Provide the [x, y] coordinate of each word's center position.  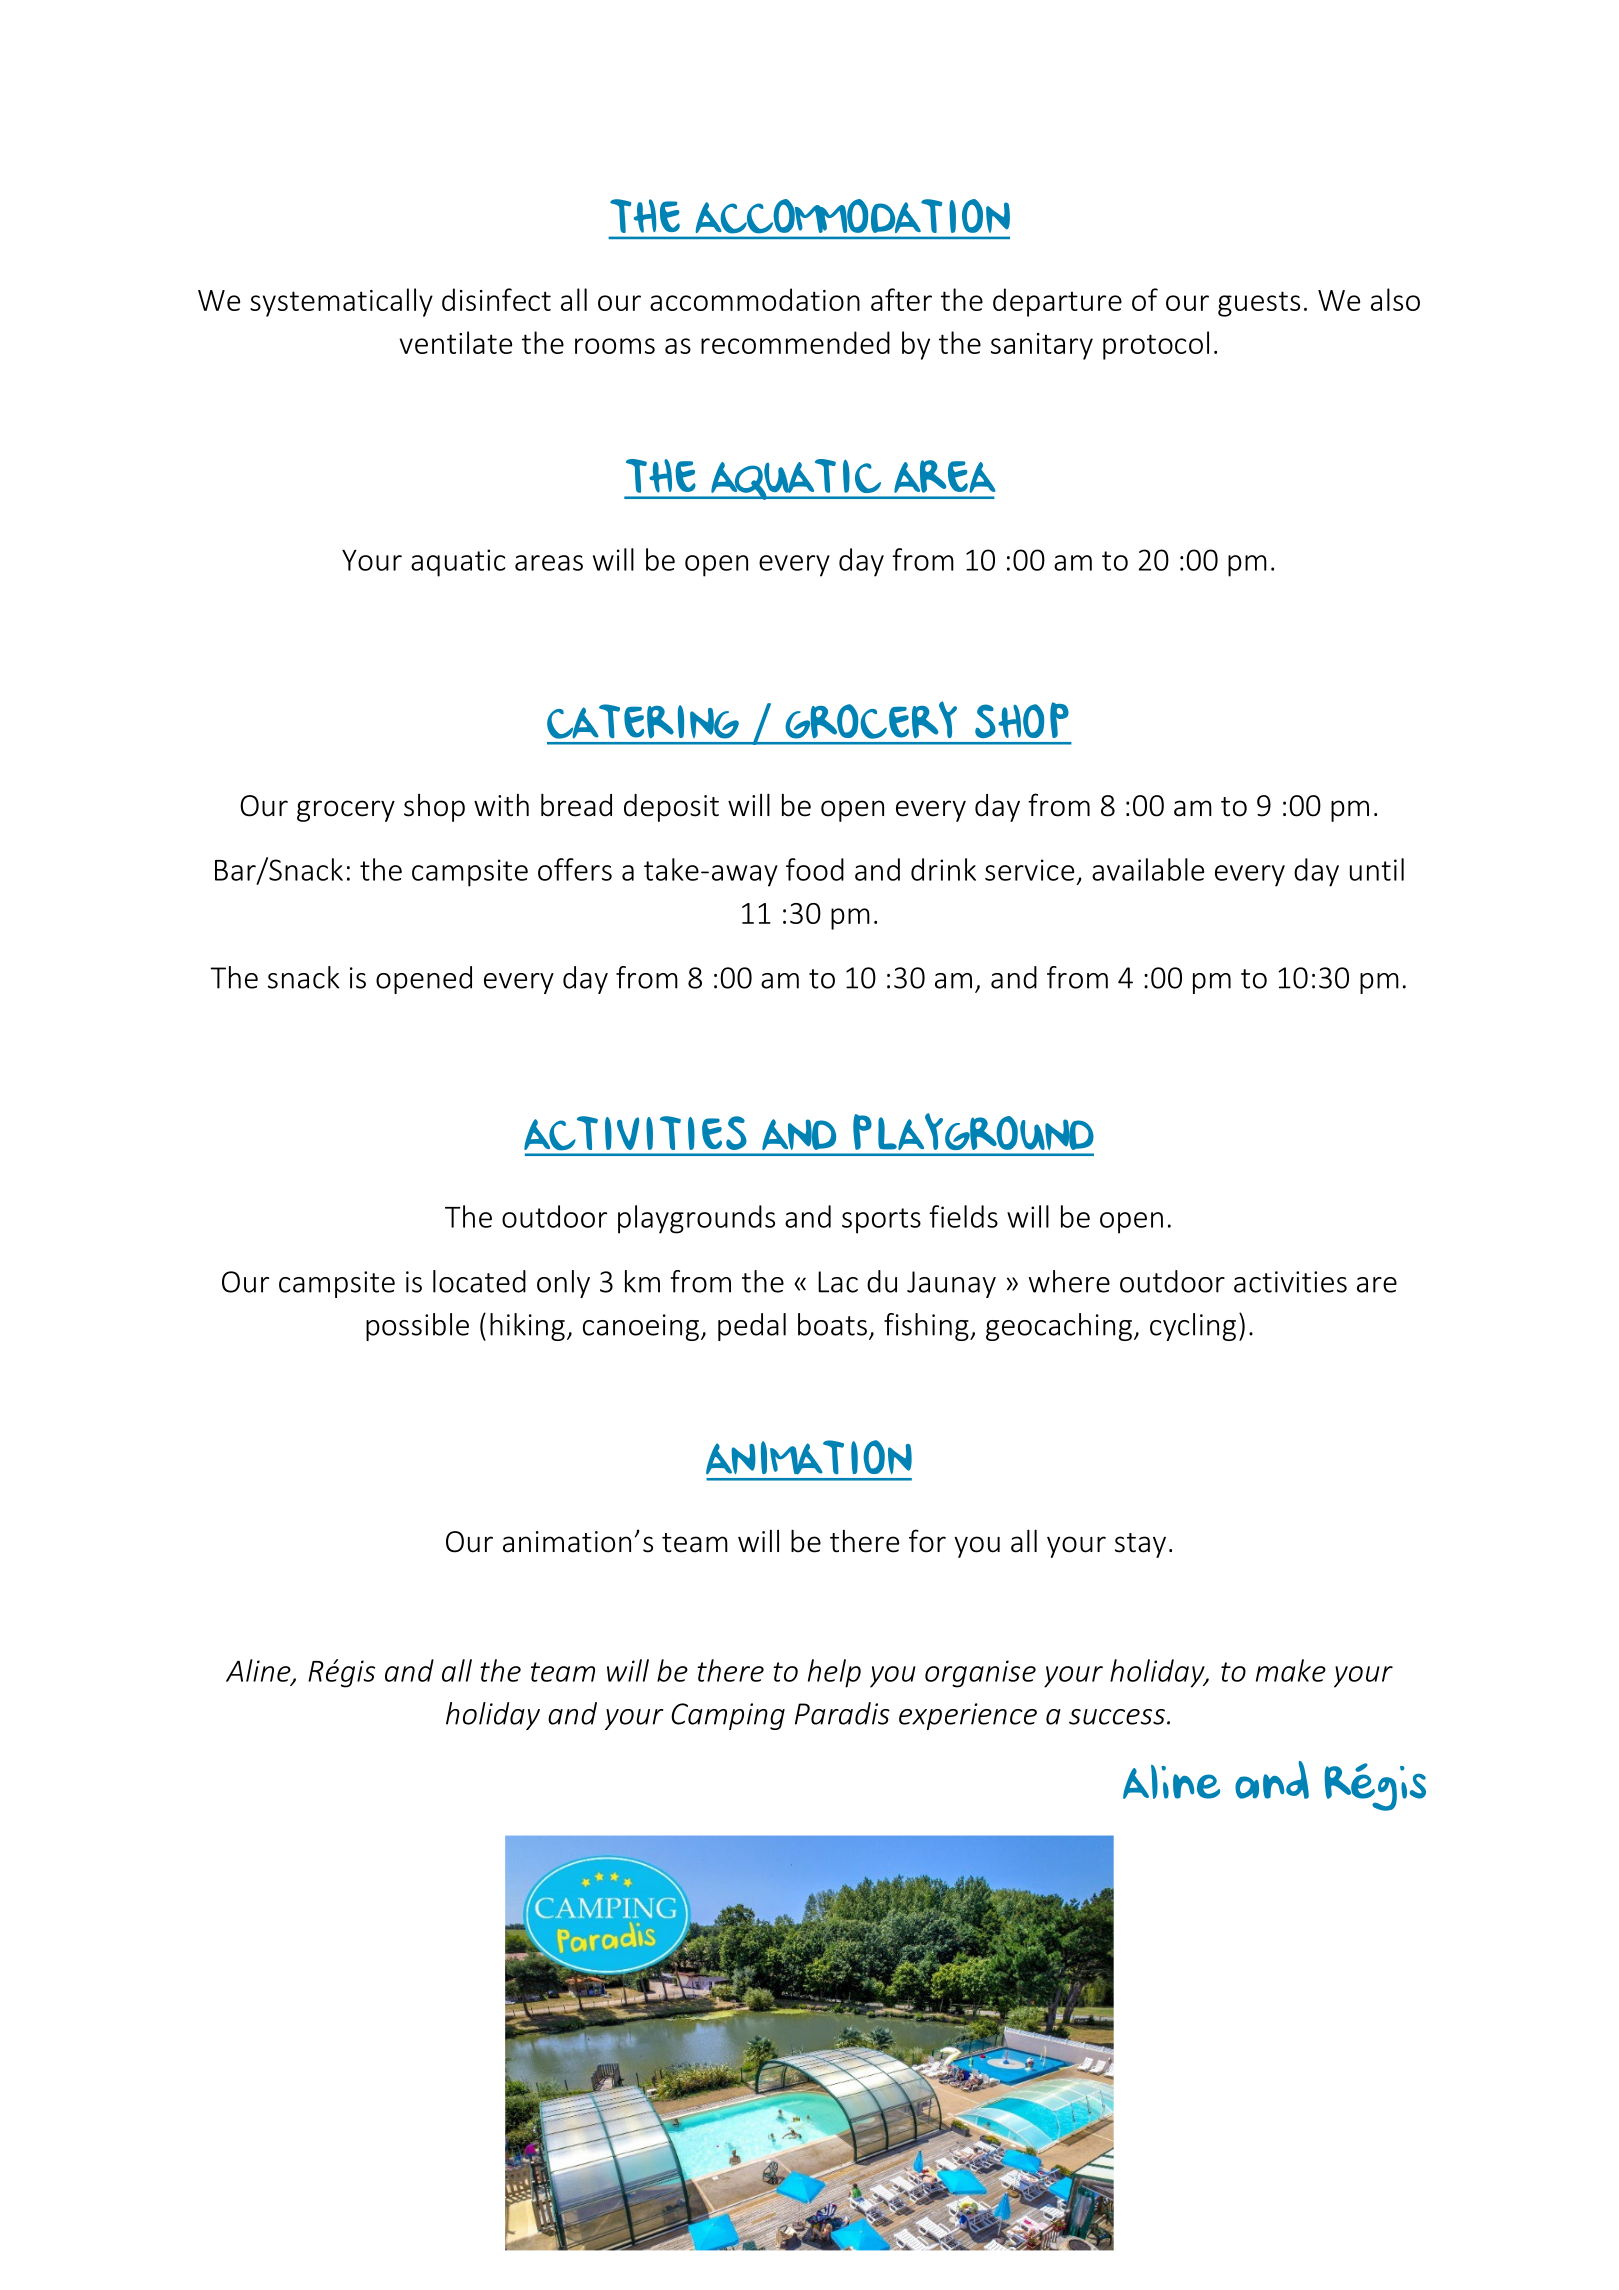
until [1377, 869]
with [501, 805]
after [901, 299]
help [834, 1673]
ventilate [455, 342]
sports [881, 1221]
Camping [728, 1716]
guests [1259, 304]
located [479, 1281]
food [815, 869]
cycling [1193, 1327]
